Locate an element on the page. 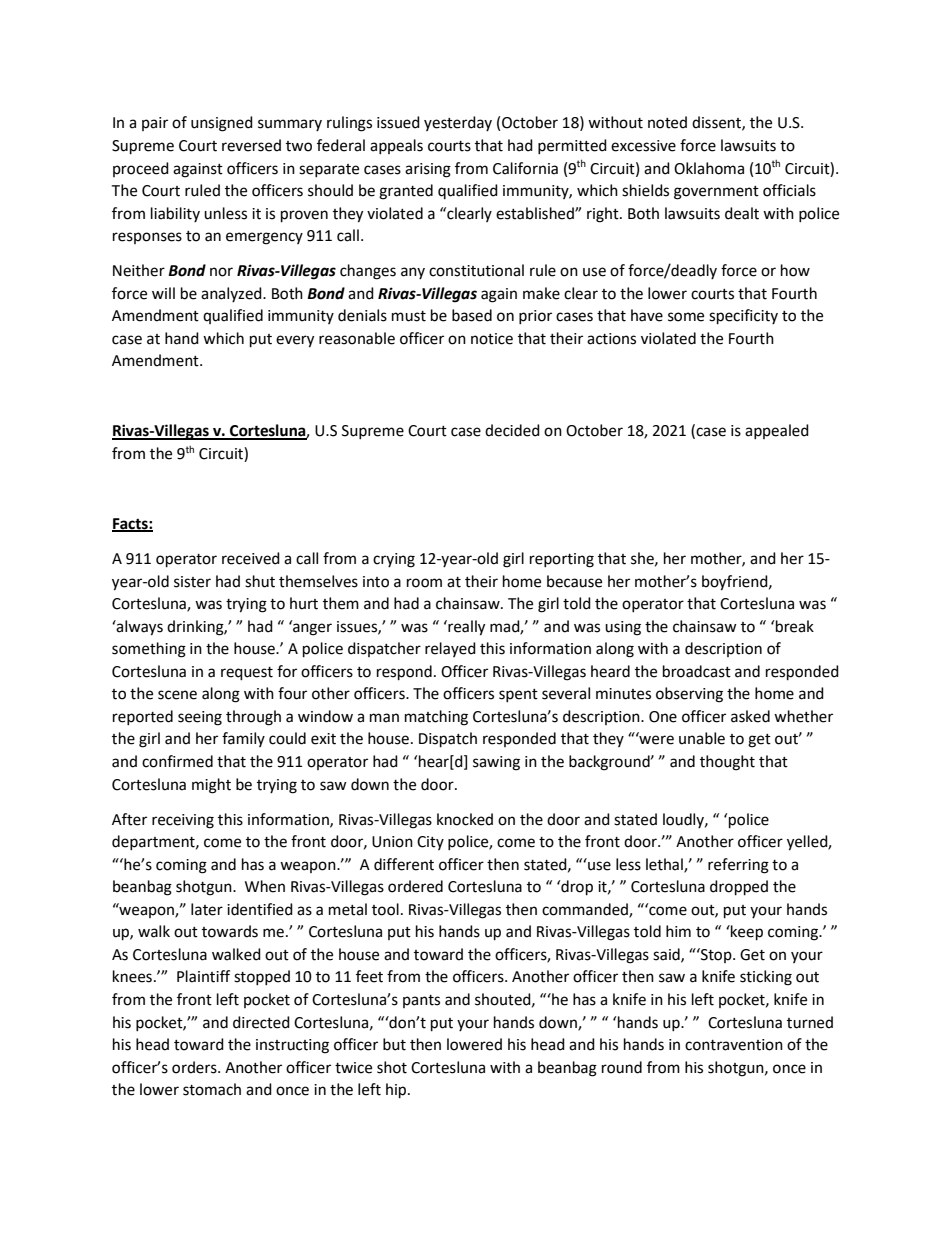 The width and height of the image is (952, 1233). unsigned is located at coordinates (222, 124).
